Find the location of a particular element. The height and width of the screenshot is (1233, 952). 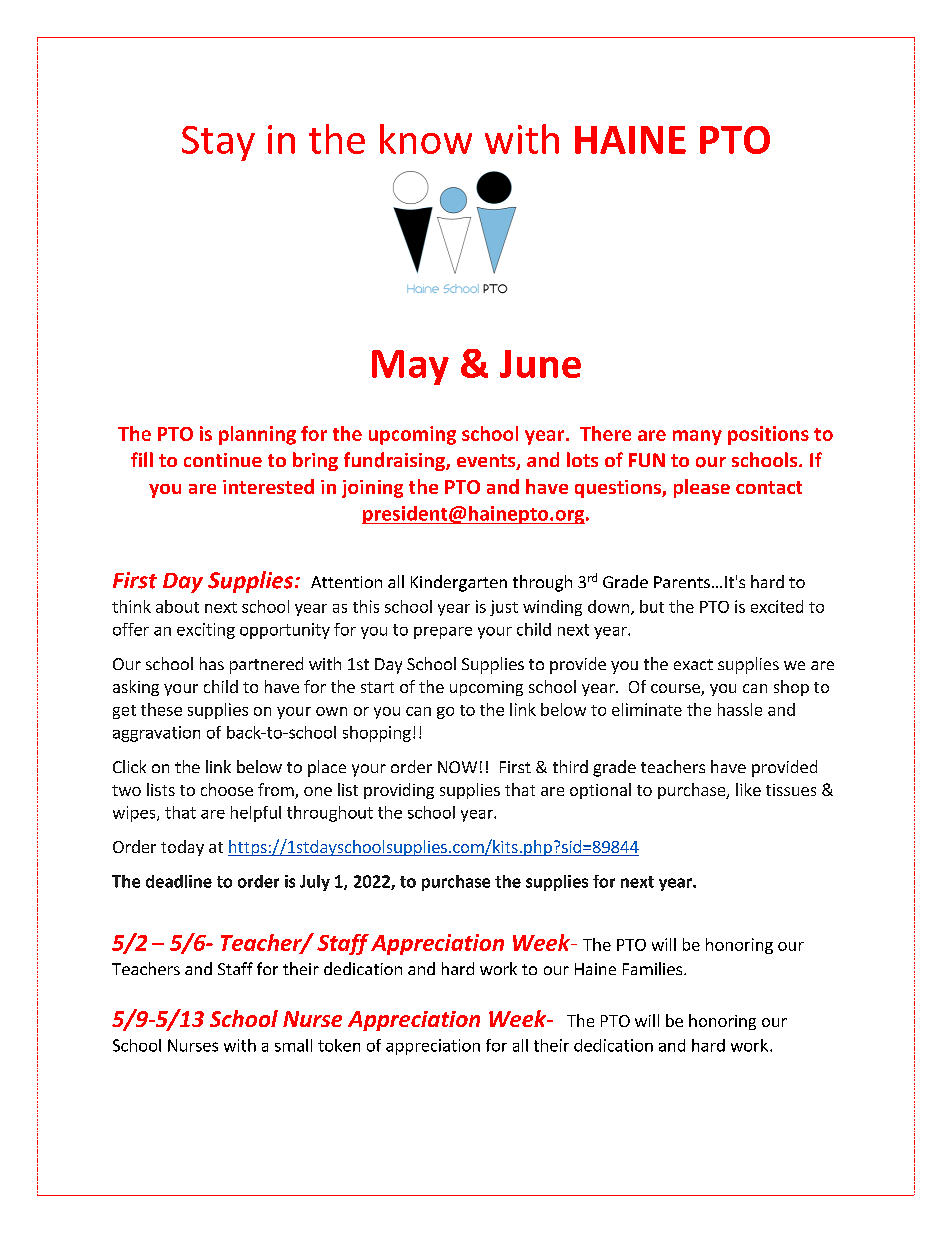

like is located at coordinates (748, 789).
